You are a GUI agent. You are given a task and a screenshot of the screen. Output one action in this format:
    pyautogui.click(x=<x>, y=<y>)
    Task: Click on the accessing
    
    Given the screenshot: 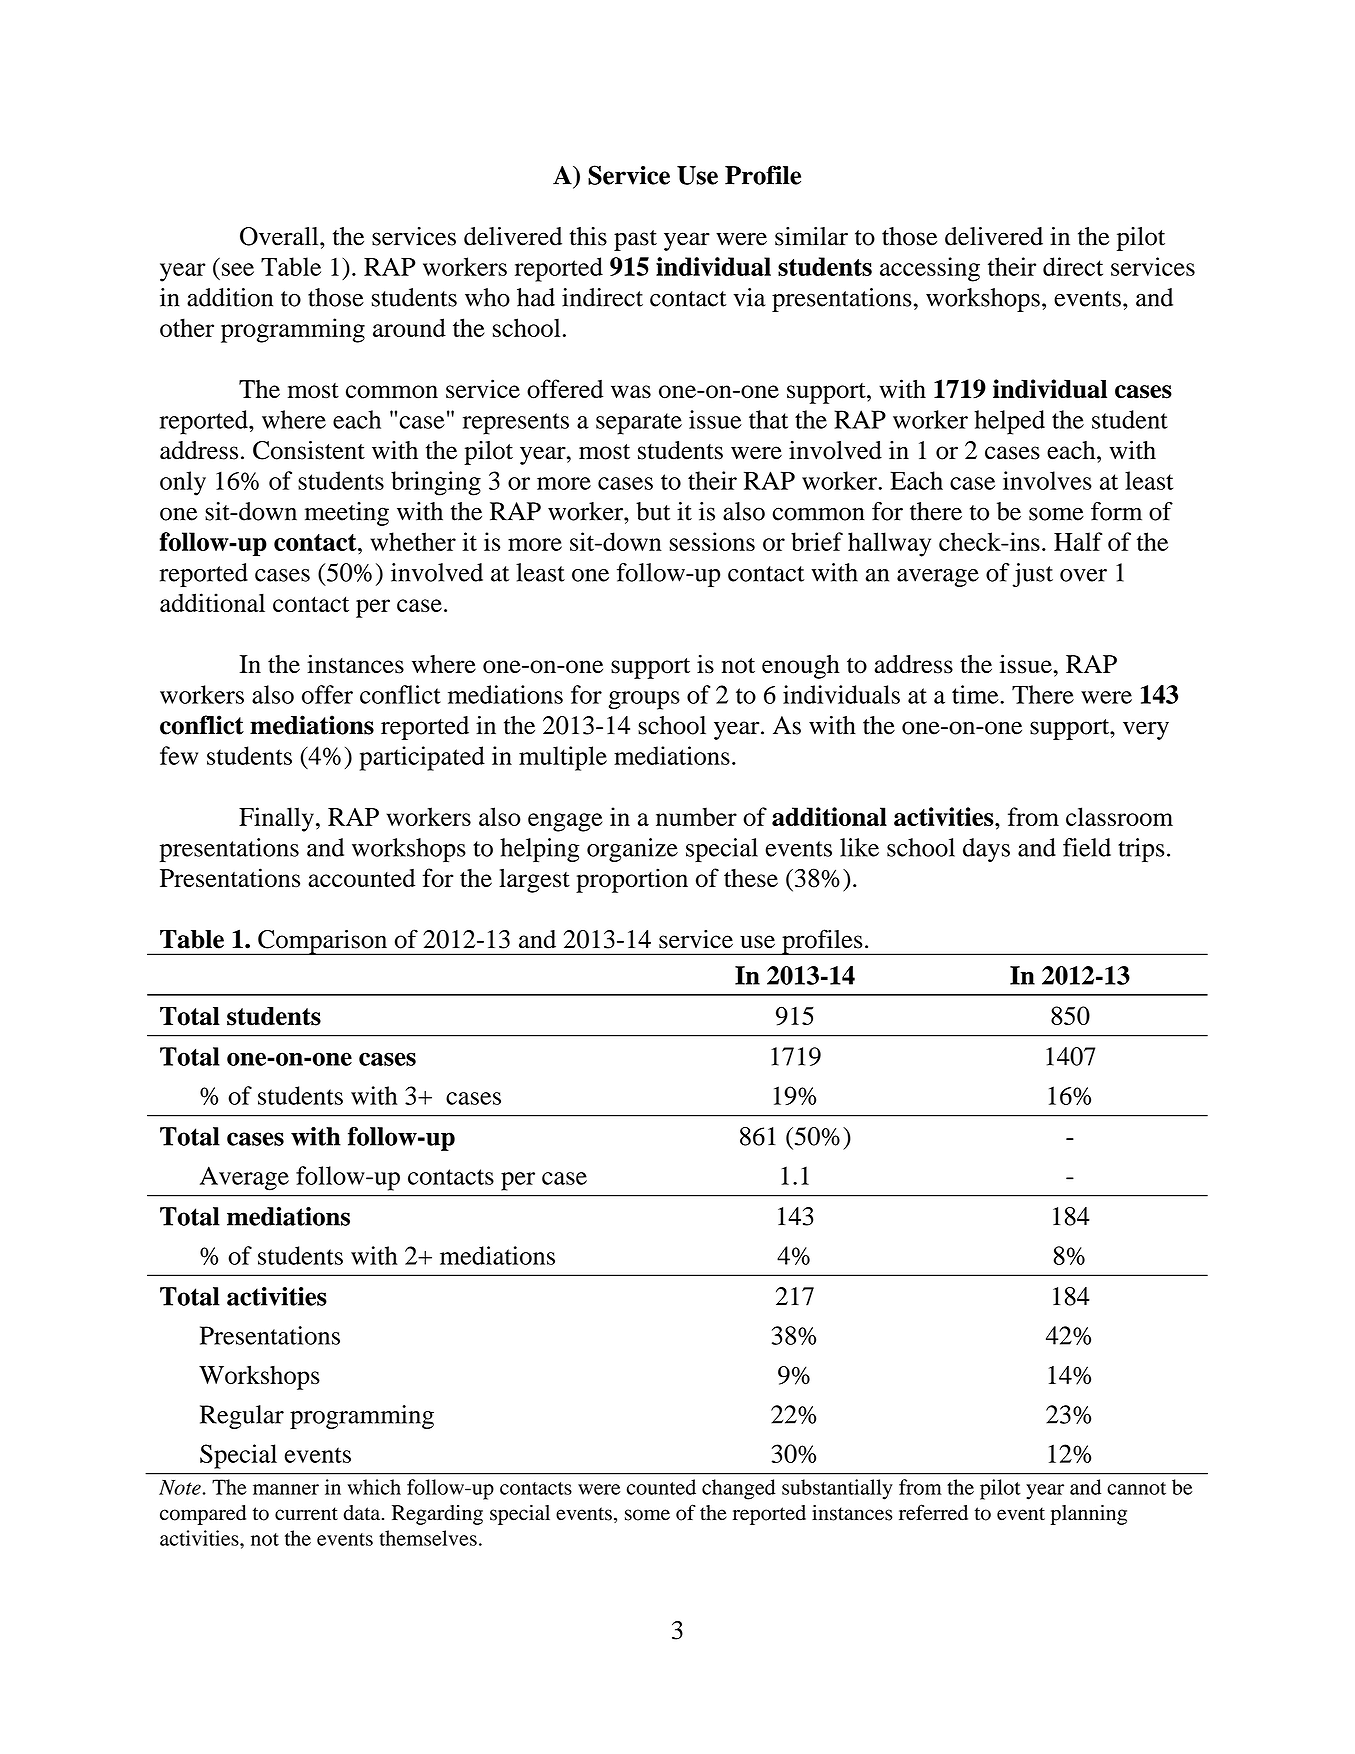 What is the action you would take?
    pyautogui.click(x=930, y=269)
